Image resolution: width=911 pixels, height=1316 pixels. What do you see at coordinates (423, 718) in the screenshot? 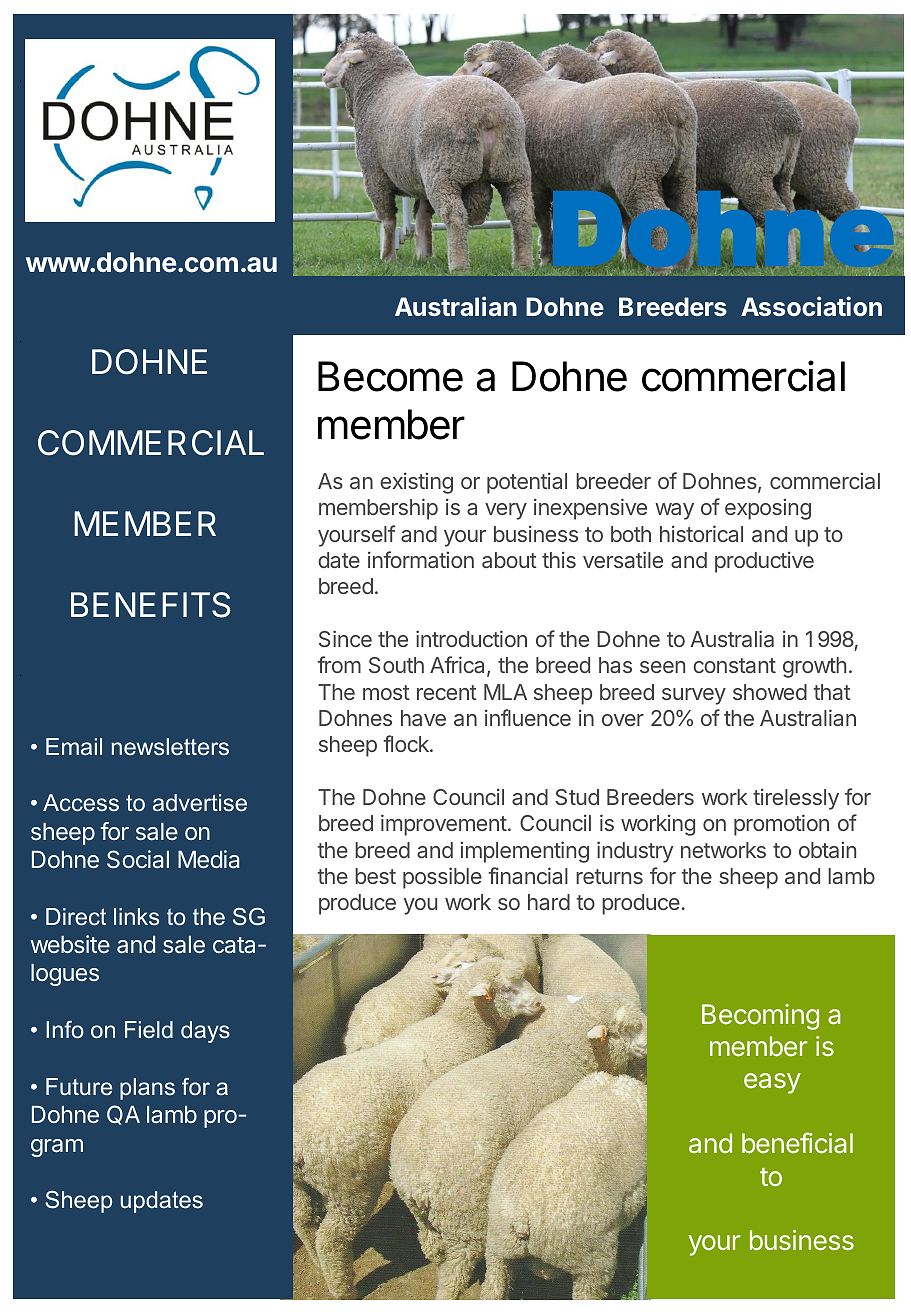
I see `have` at bounding box center [423, 718].
